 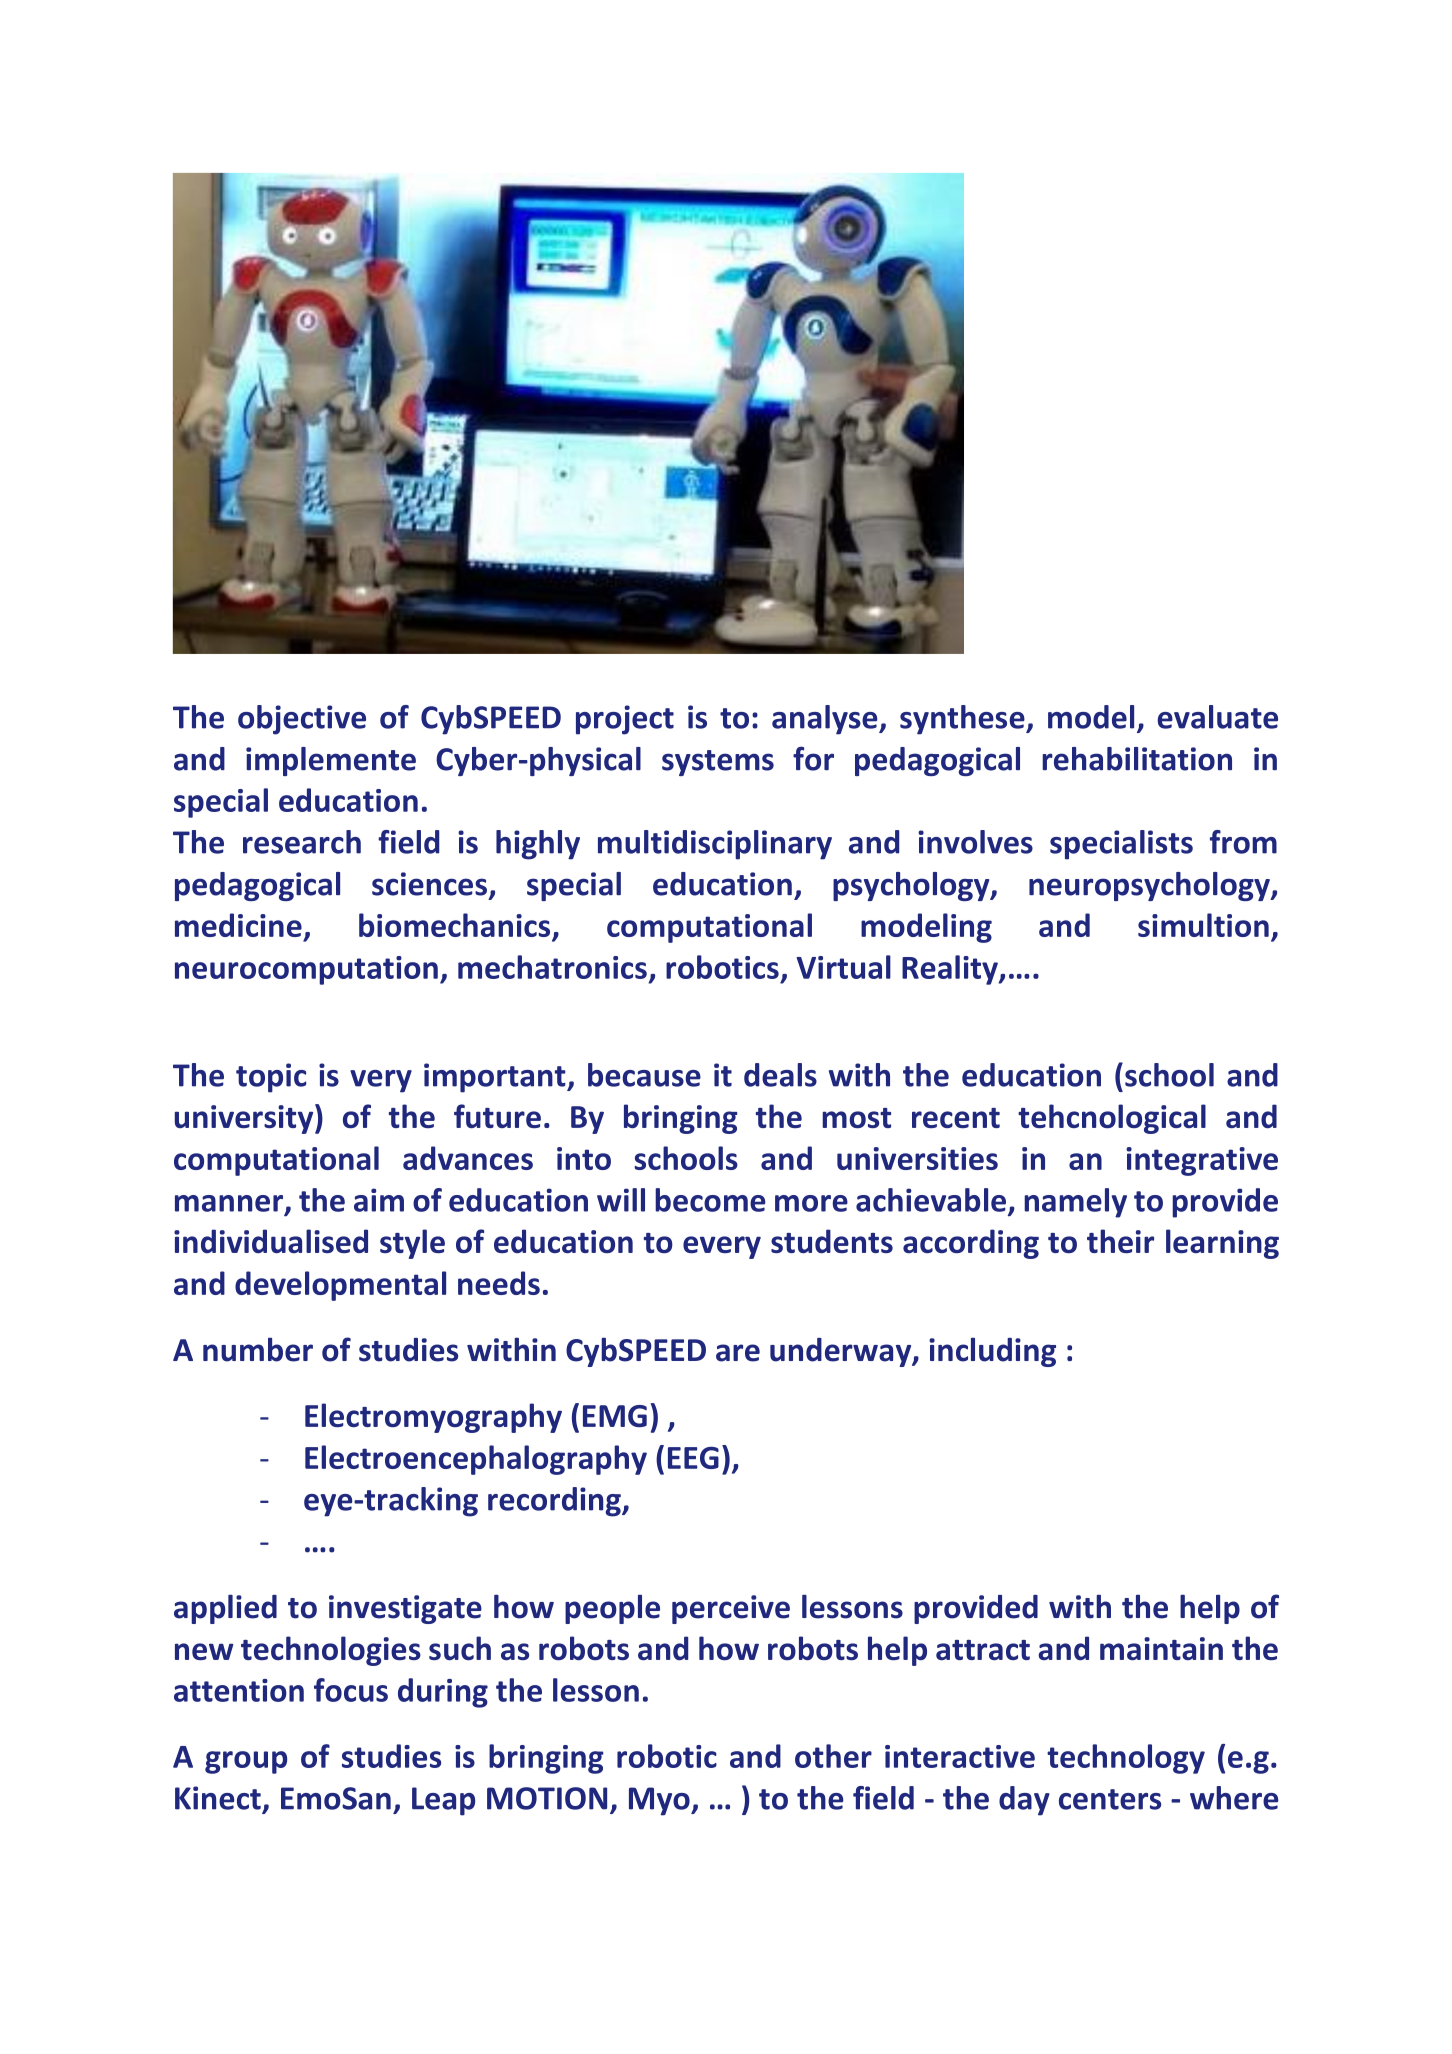 I want to click on objective, so click(x=302, y=720).
